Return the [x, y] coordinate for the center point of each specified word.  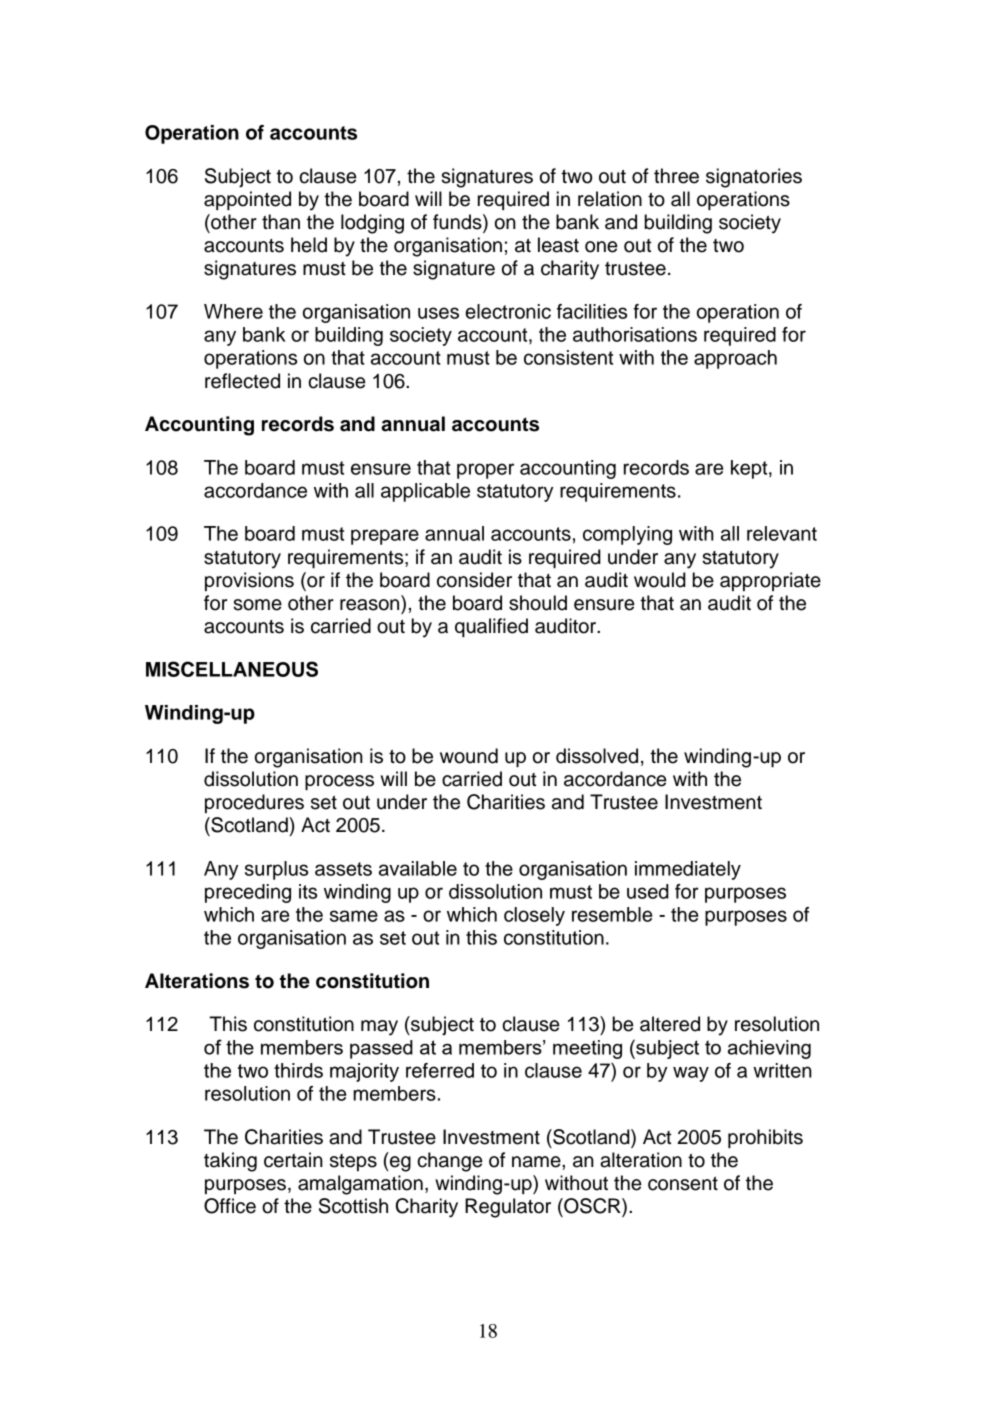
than [281, 222]
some [257, 605]
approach [735, 359]
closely [534, 916]
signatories [754, 178]
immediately [688, 870]
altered [670, 1024]
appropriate [770, 581]
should [538, 603]
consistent [568, 357]
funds [458, 223]
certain [293, 1160]
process [339, 782]
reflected [242, 381]
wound [469, 756]
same [354, 916]
